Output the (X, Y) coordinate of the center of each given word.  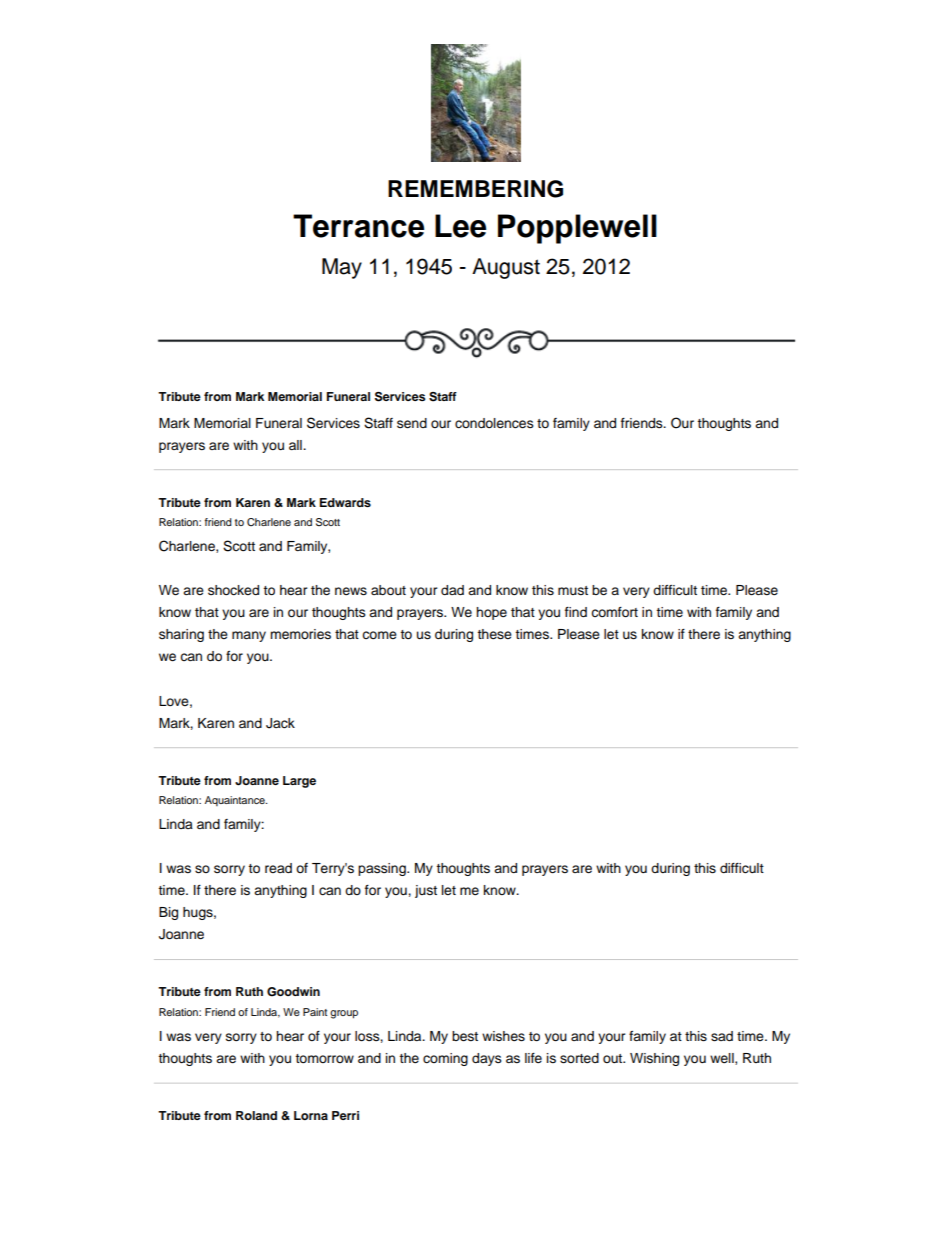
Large (299, 782)
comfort (614, 612)
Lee (460, 226)
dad (452, 590)
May (342, 268)
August (506, 268)
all (296, 445)
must (573, 590)
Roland (256, 1115)
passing (383, 869)
